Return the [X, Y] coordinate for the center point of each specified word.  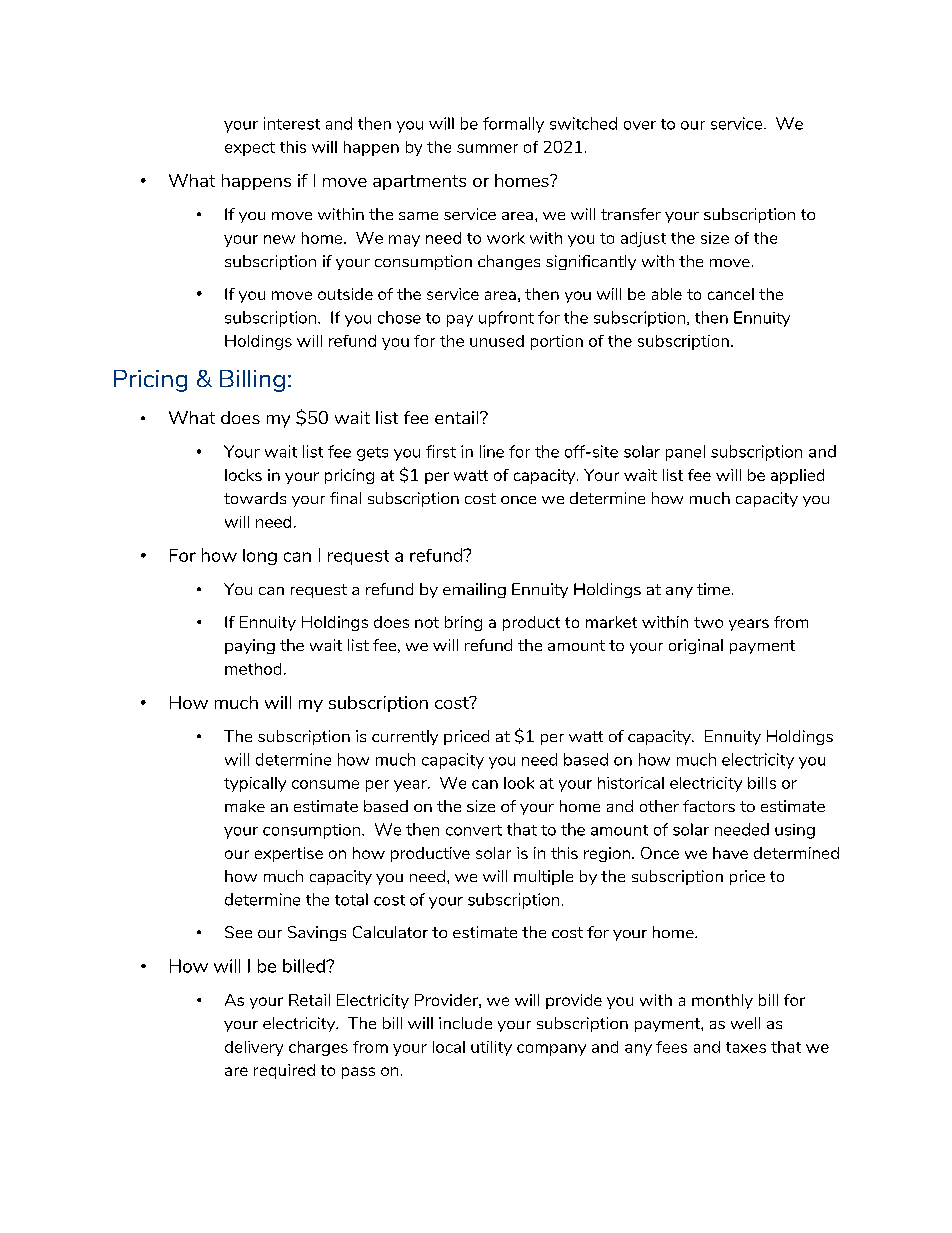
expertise [289, 854]
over [640, 125]
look [519, 783]
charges [318, 1048]
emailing [474, 590]
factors [709, 806]
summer [487, 148]
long [260, 557]
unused [497, 341]
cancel [731, 294]
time [713, 589]
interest [292, 123]
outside [345, 294]
